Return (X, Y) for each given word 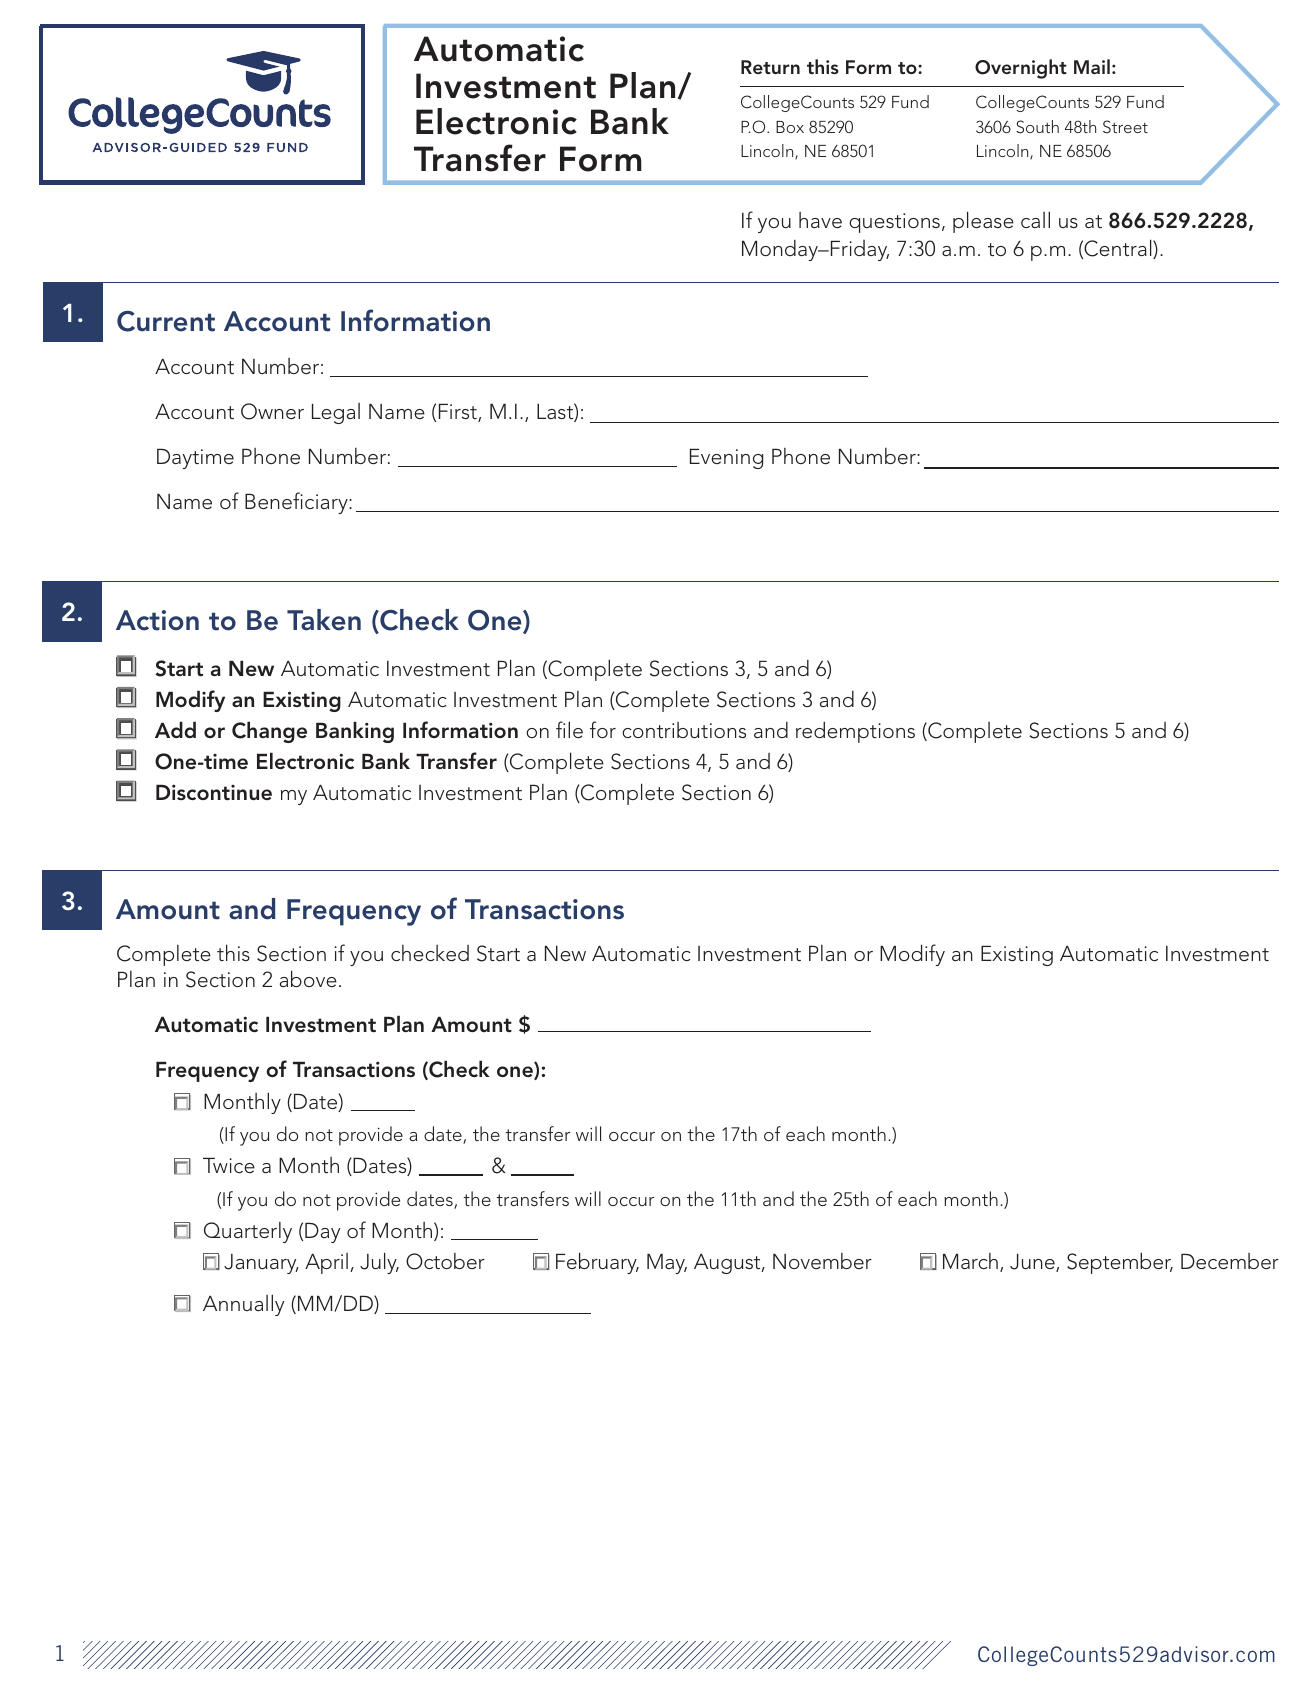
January (261, 1264)
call (1035, 219)
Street (1125, 127)
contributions (684, 730)
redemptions (855, 732)
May (667, 1264)
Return (770, 67)
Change (269, 732)
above (308, 978)
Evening (726, 459)
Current (166, 321)
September (1120, 1263)
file (569, 729)
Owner (272, 411)
